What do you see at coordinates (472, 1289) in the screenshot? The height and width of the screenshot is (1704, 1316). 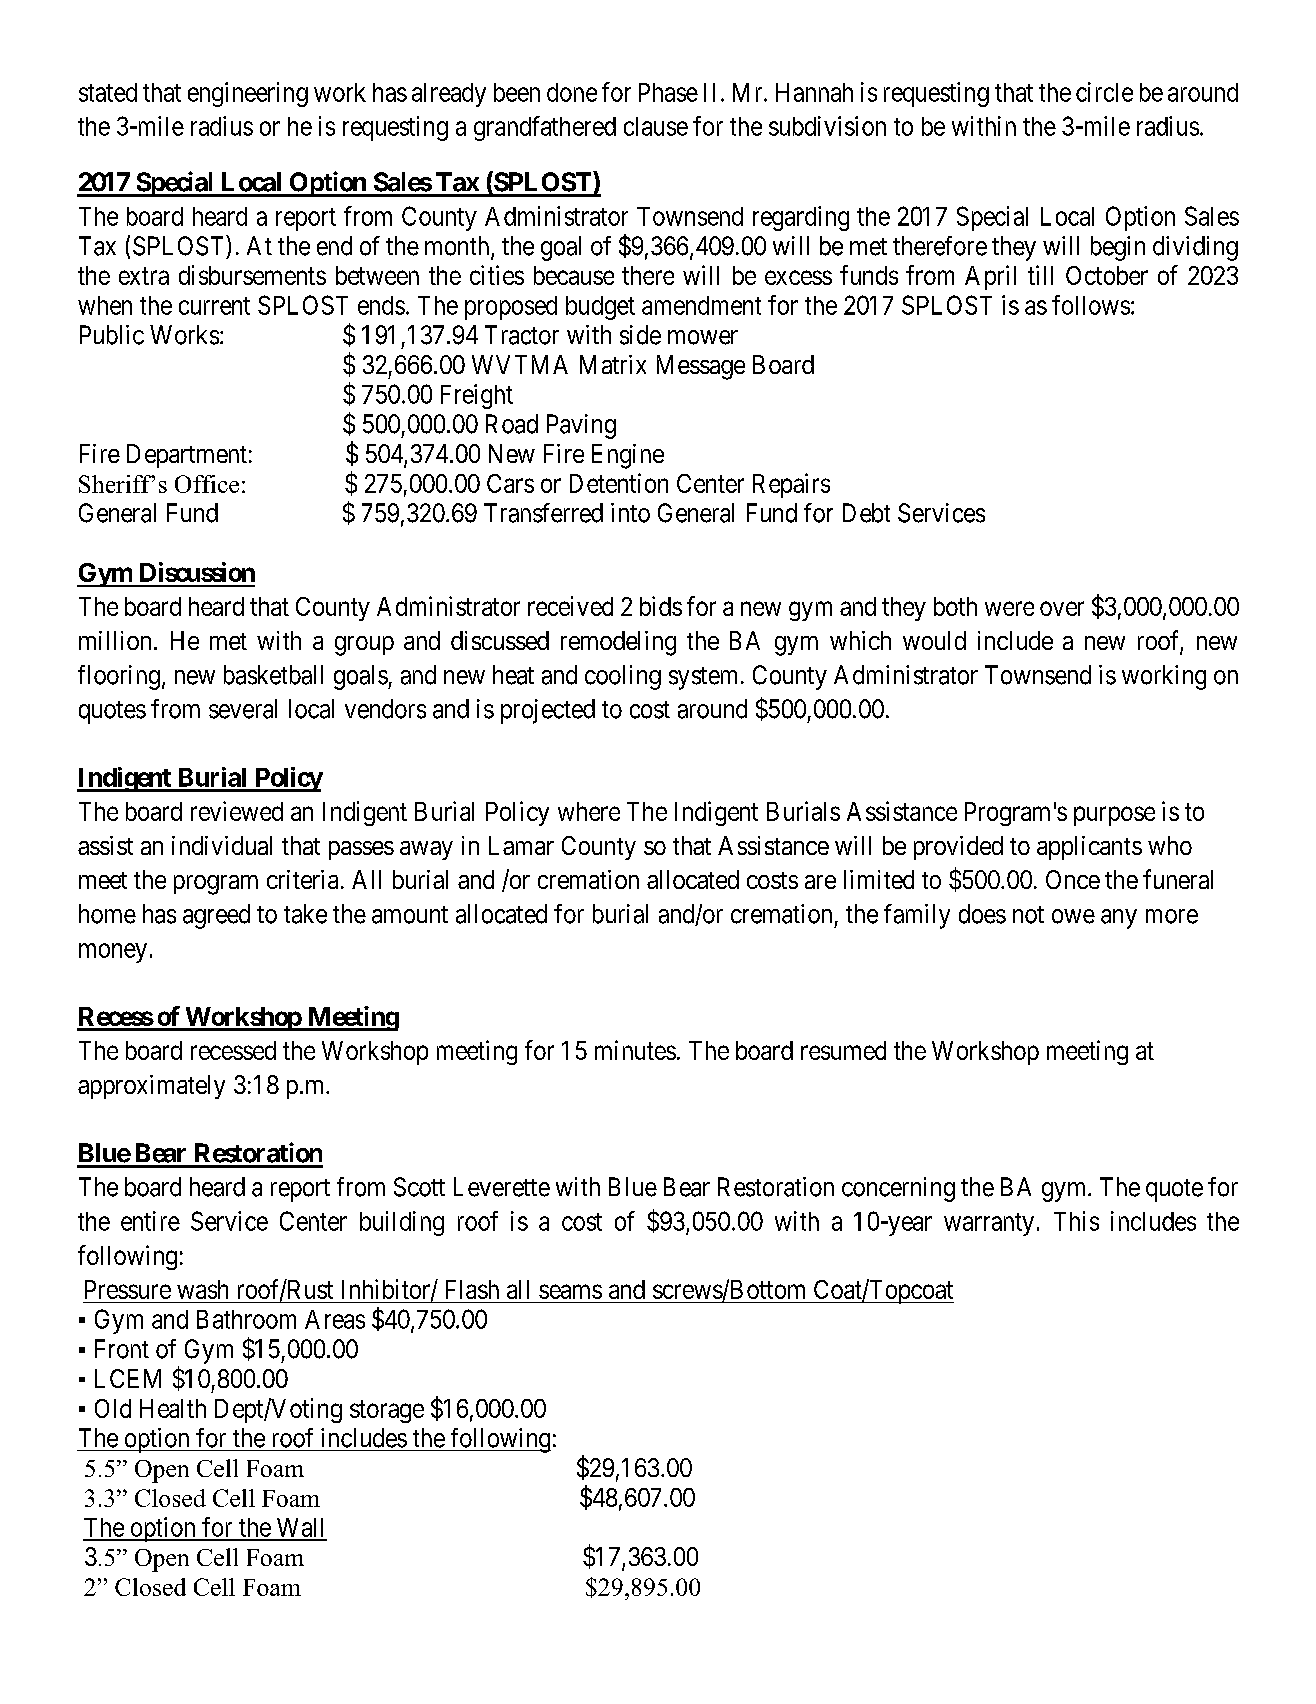 I see `Flash` at bounding box center [472, 1289].
